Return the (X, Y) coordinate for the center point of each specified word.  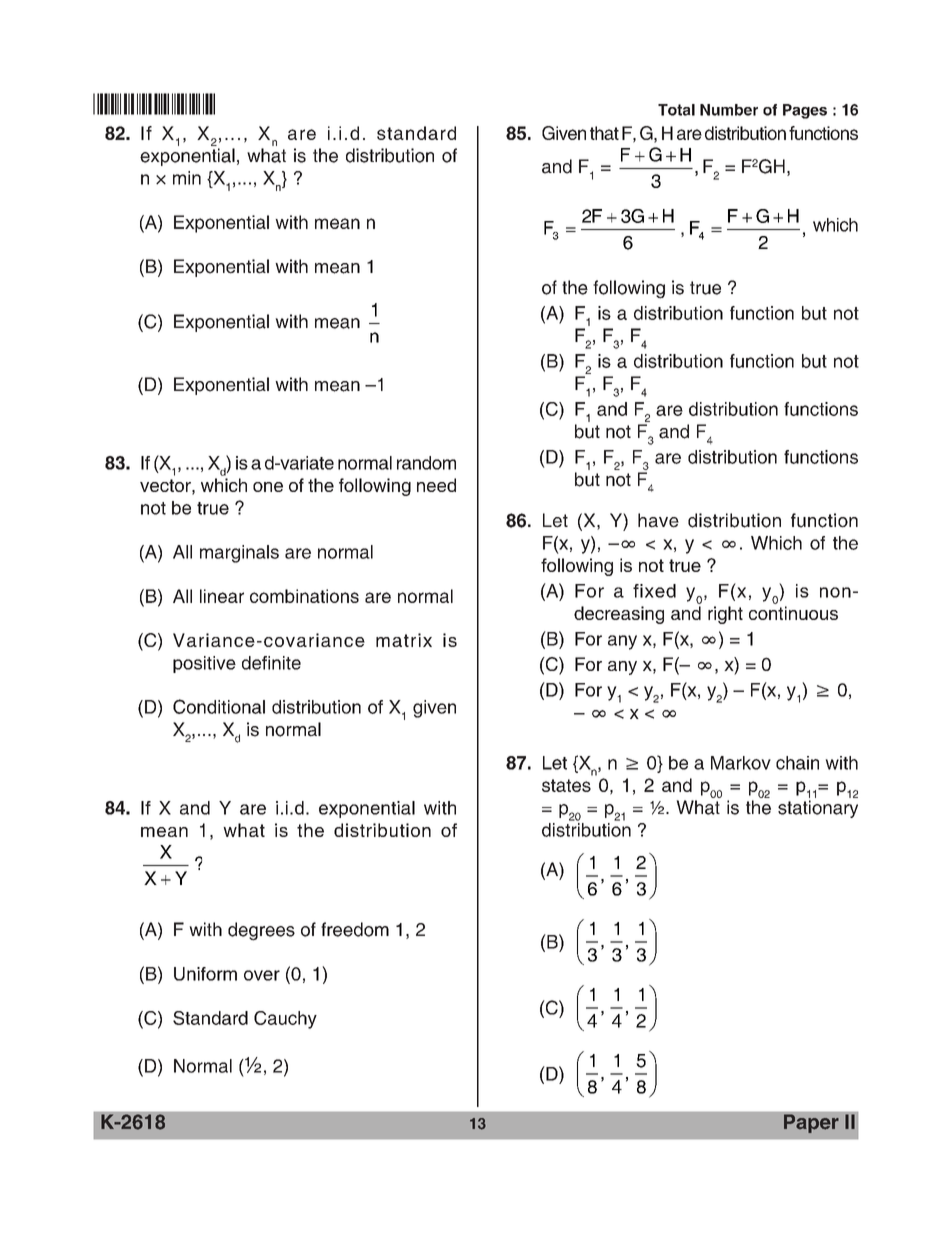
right (725, 615)
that (604, 133)
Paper (811, 1123)
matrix (404, 640)
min (187, 178)
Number (729, 110)
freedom (355, 929)
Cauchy (285, 1020)
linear (222, 596)
